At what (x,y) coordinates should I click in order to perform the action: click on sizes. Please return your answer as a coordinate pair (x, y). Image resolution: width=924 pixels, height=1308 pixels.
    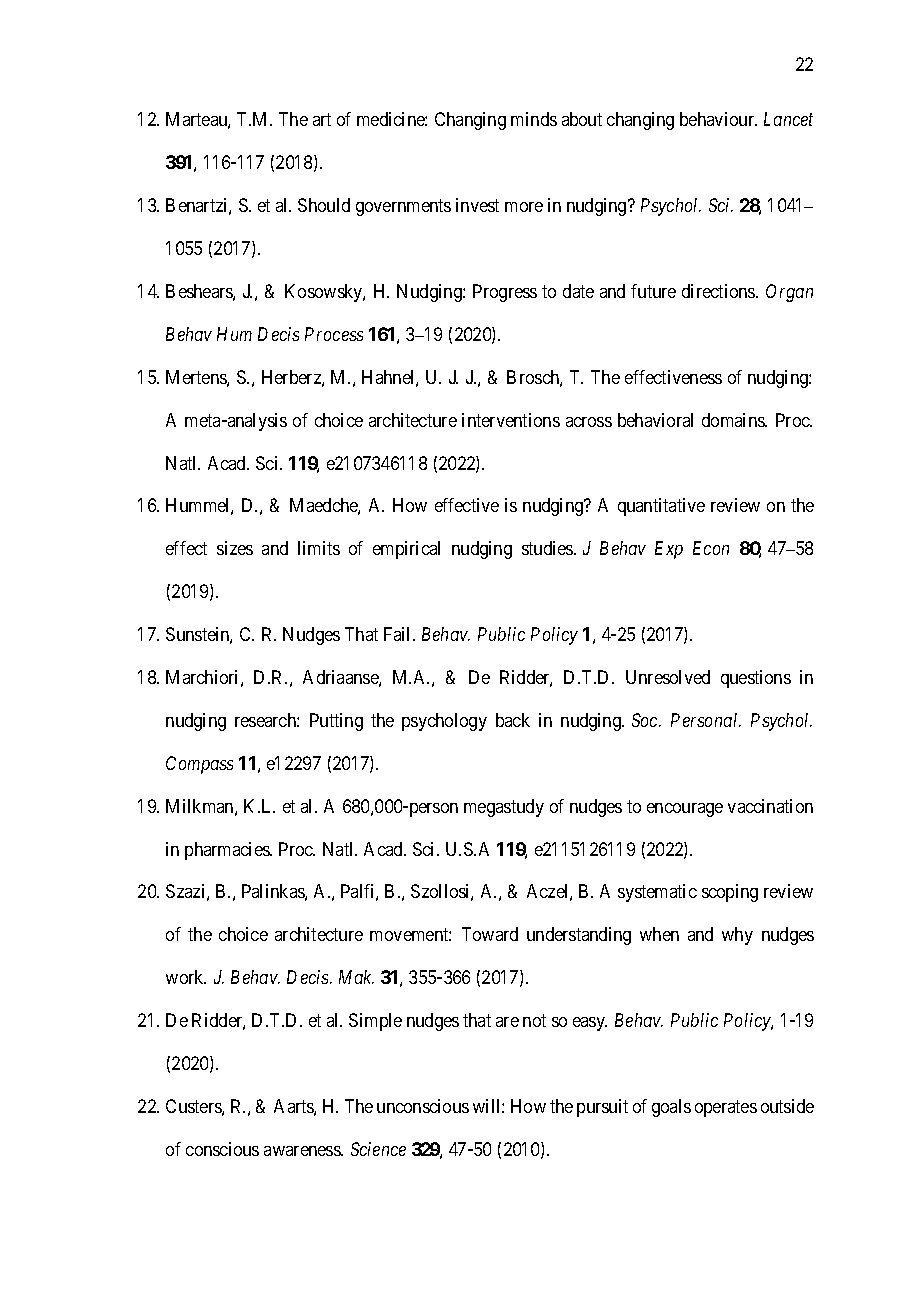
    Looking at the image, I should click on (235, 548).
